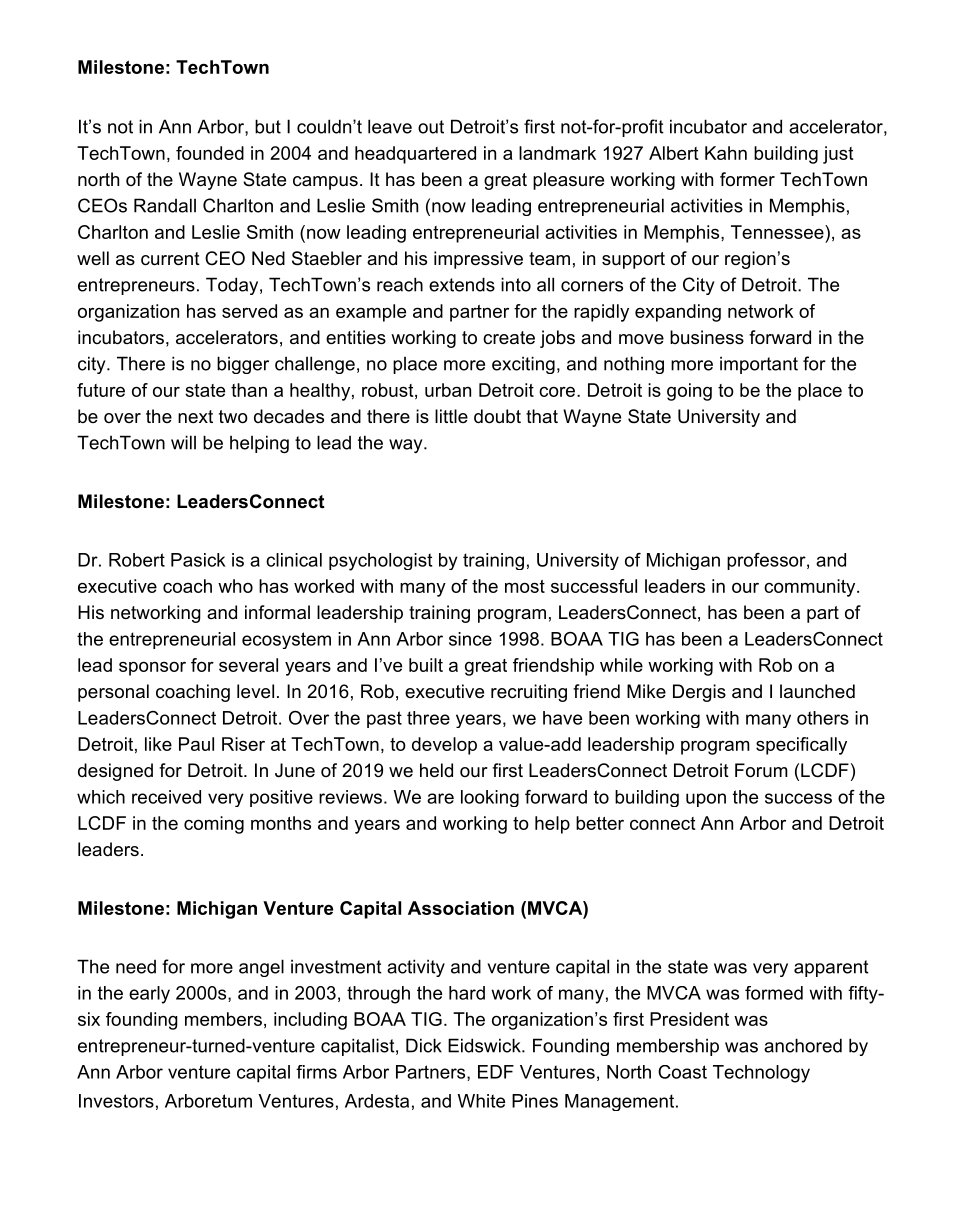 This document has height=1232, width=967. Describe the element at coordinates (496, 1072) in the document. I see `EDF` at that location.
